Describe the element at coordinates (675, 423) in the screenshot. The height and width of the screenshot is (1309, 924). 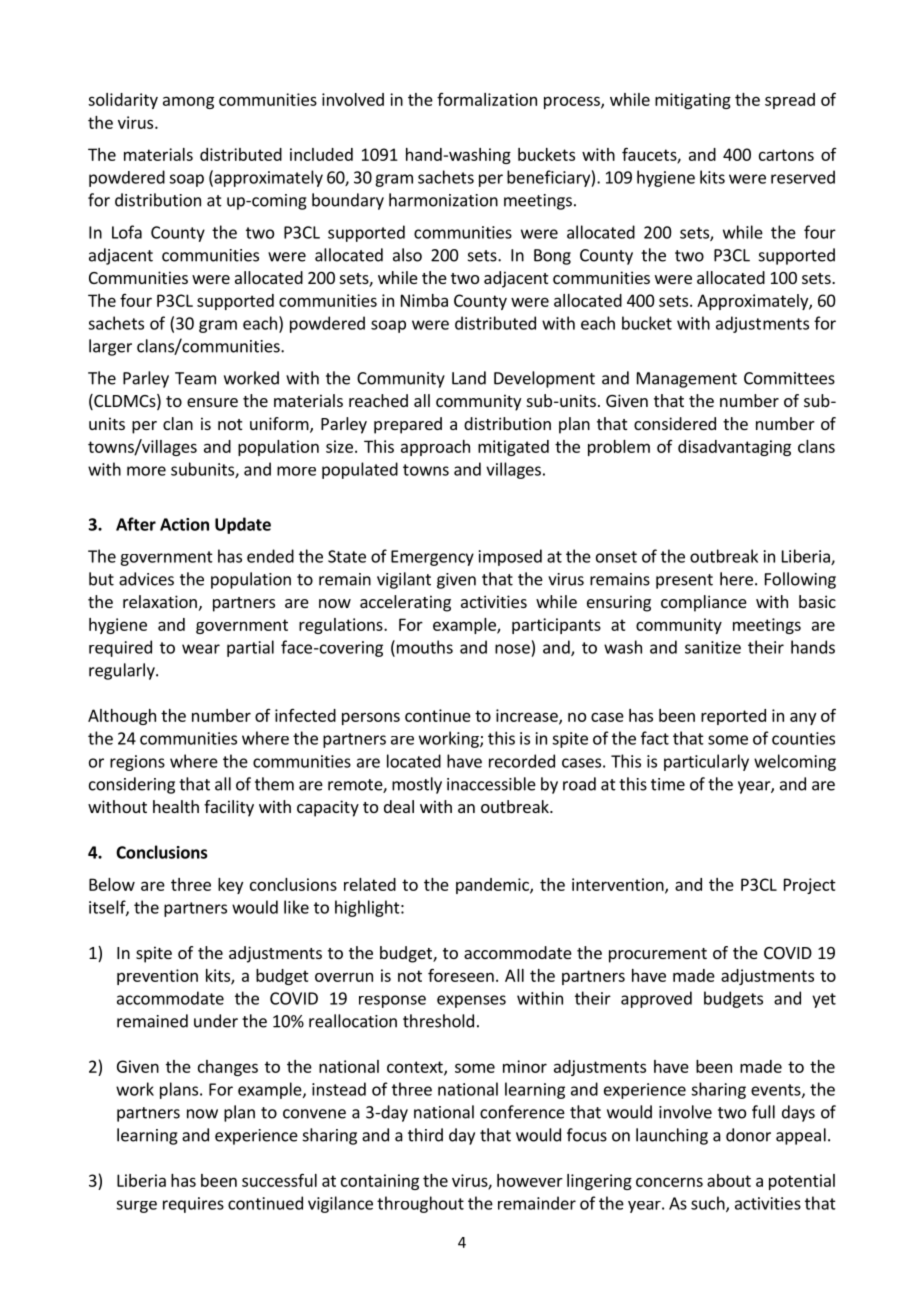
I see `considered` at that location.
